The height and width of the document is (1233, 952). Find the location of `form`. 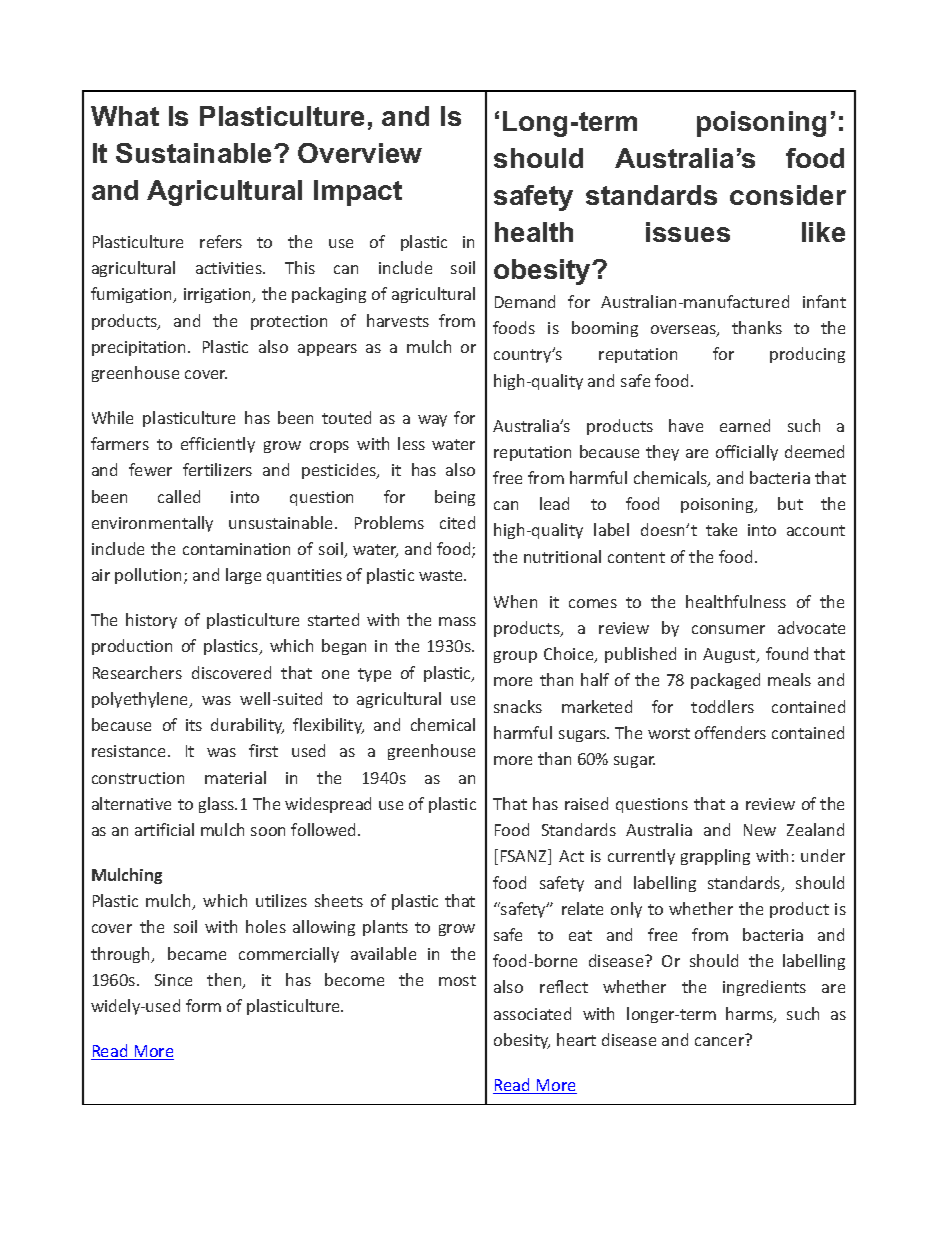

form is located at coordinates (203, 1005).
